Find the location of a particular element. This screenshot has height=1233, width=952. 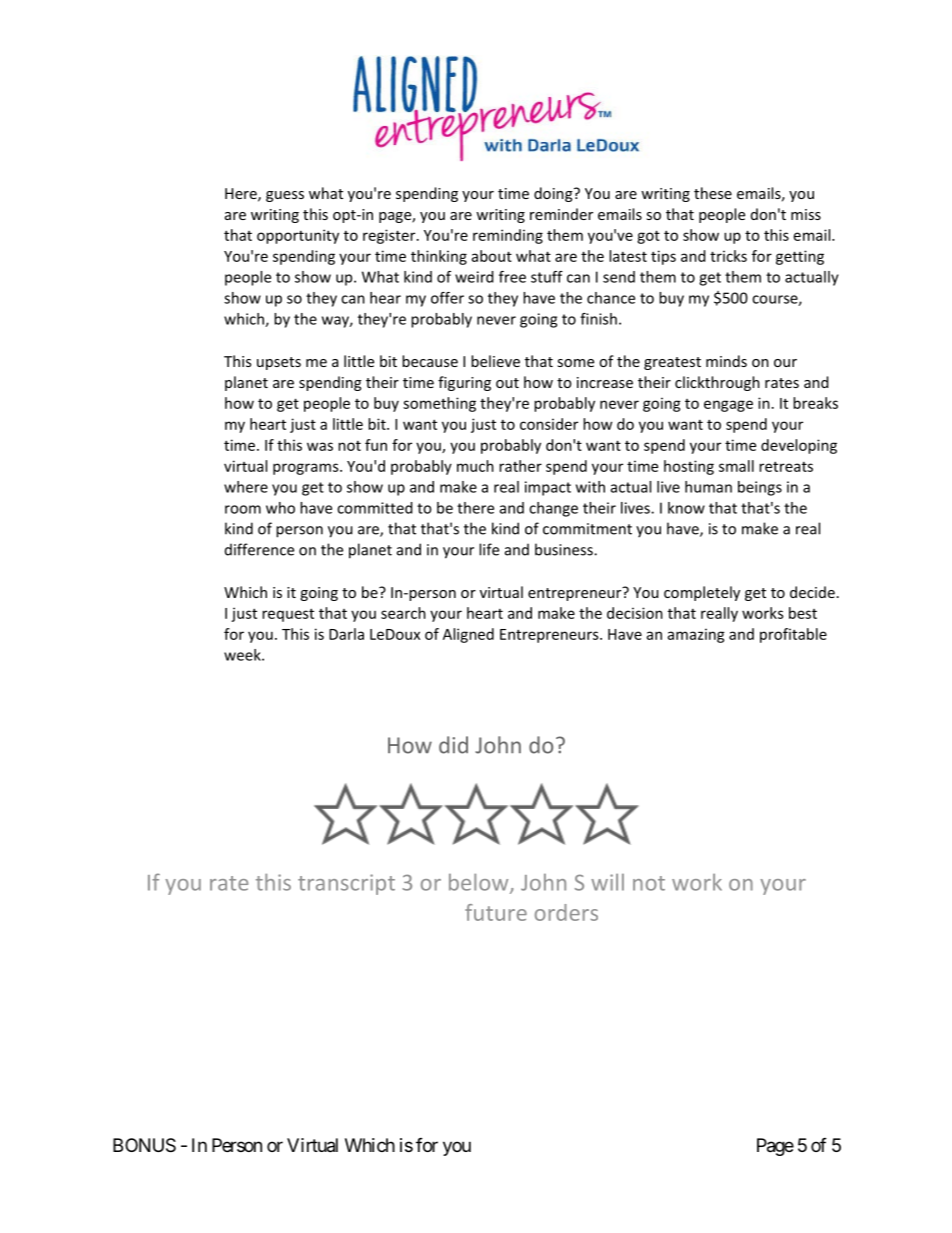

transcript is located at coordinates (346, 884).
